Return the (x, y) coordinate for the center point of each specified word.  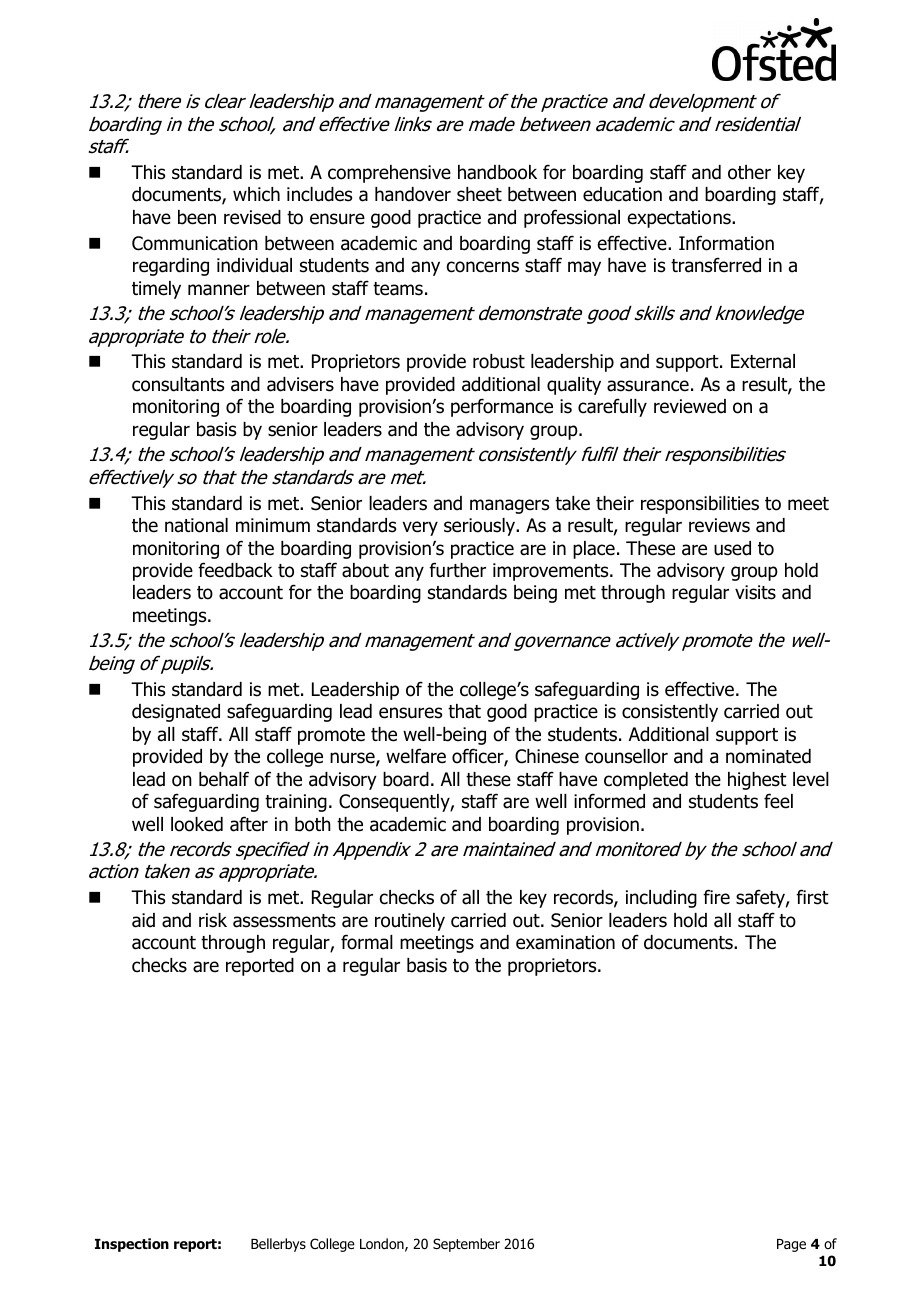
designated (176, 713)
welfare (416, 756)
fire (716, 897)
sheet (479, 194)
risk (213, 920)
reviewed (690, 406)
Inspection (132, 1245)
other (749, 172)
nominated (768, 756)
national (196, 525)
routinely (410, 922)
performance (502, 407)
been (197, 217)
